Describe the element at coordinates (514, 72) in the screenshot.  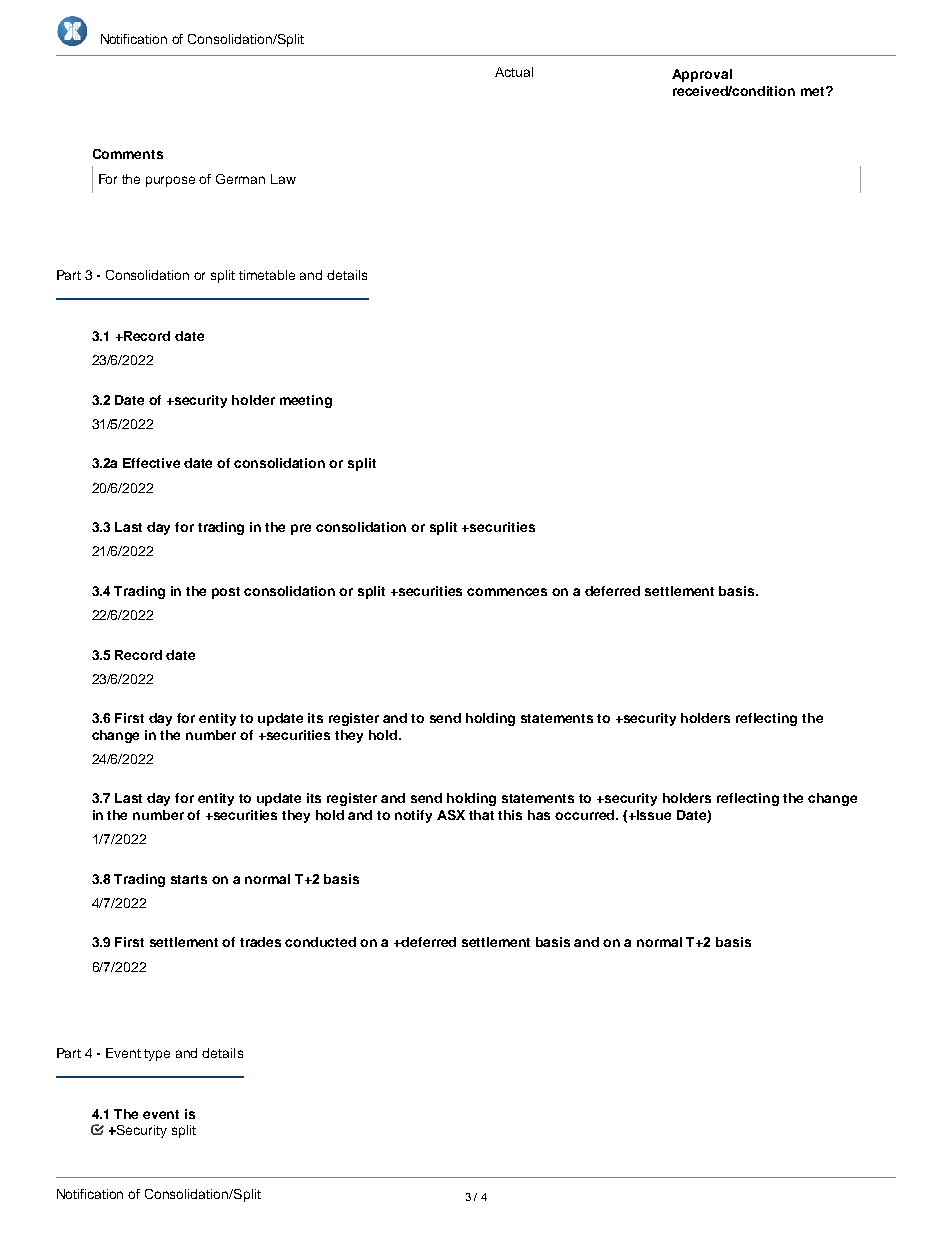
I see `Actual` at that location.
